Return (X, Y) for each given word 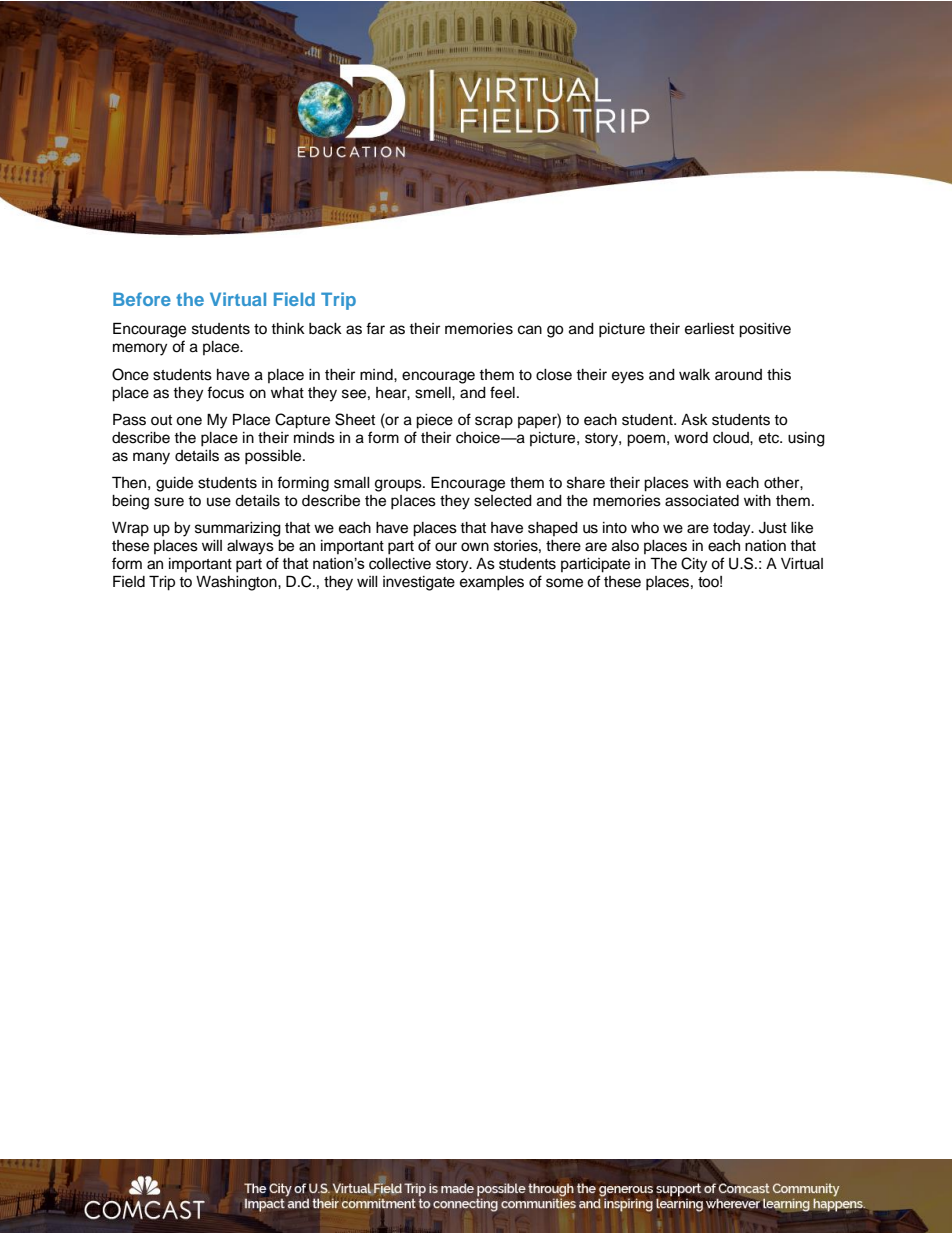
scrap (494, 422)
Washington (237, 583)
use (219, 502)
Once (130, 374)
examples (492, 583)
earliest (709, 329)
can (530, 330)
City (694, 565)
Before (142, 299)
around (738, 375)
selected (503, 501)
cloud (732, 438)
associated (702, 501)
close (554, 375)
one (189, 421)
